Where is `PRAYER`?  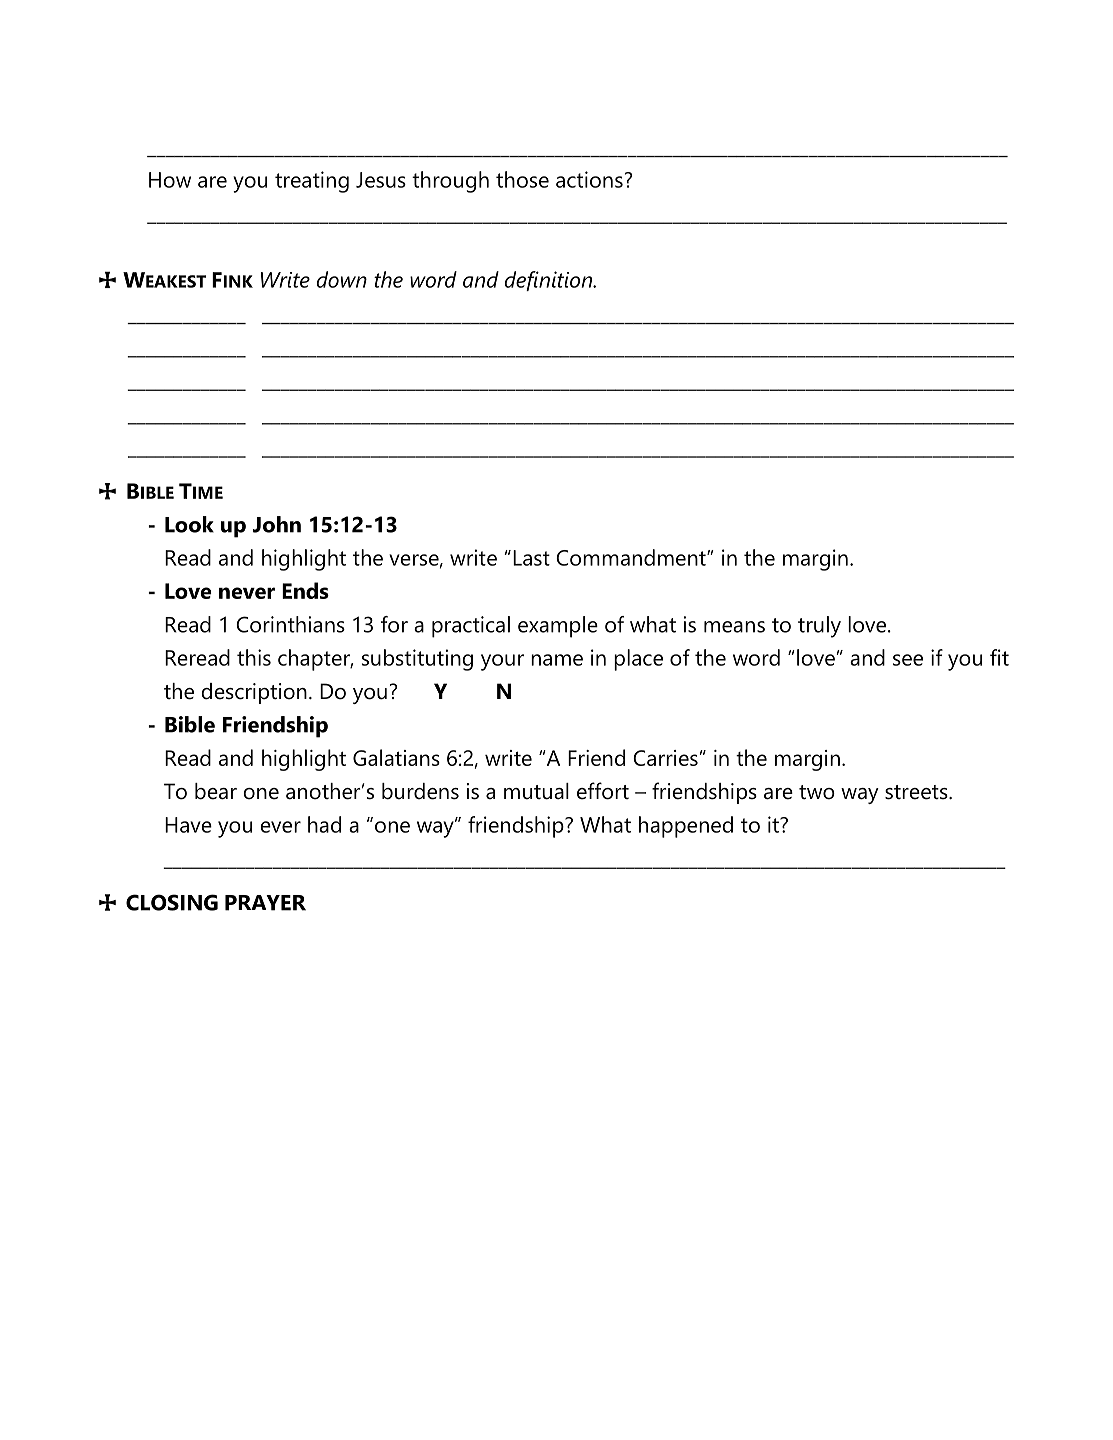 PRAYER is located at coordinates (265, 903).
